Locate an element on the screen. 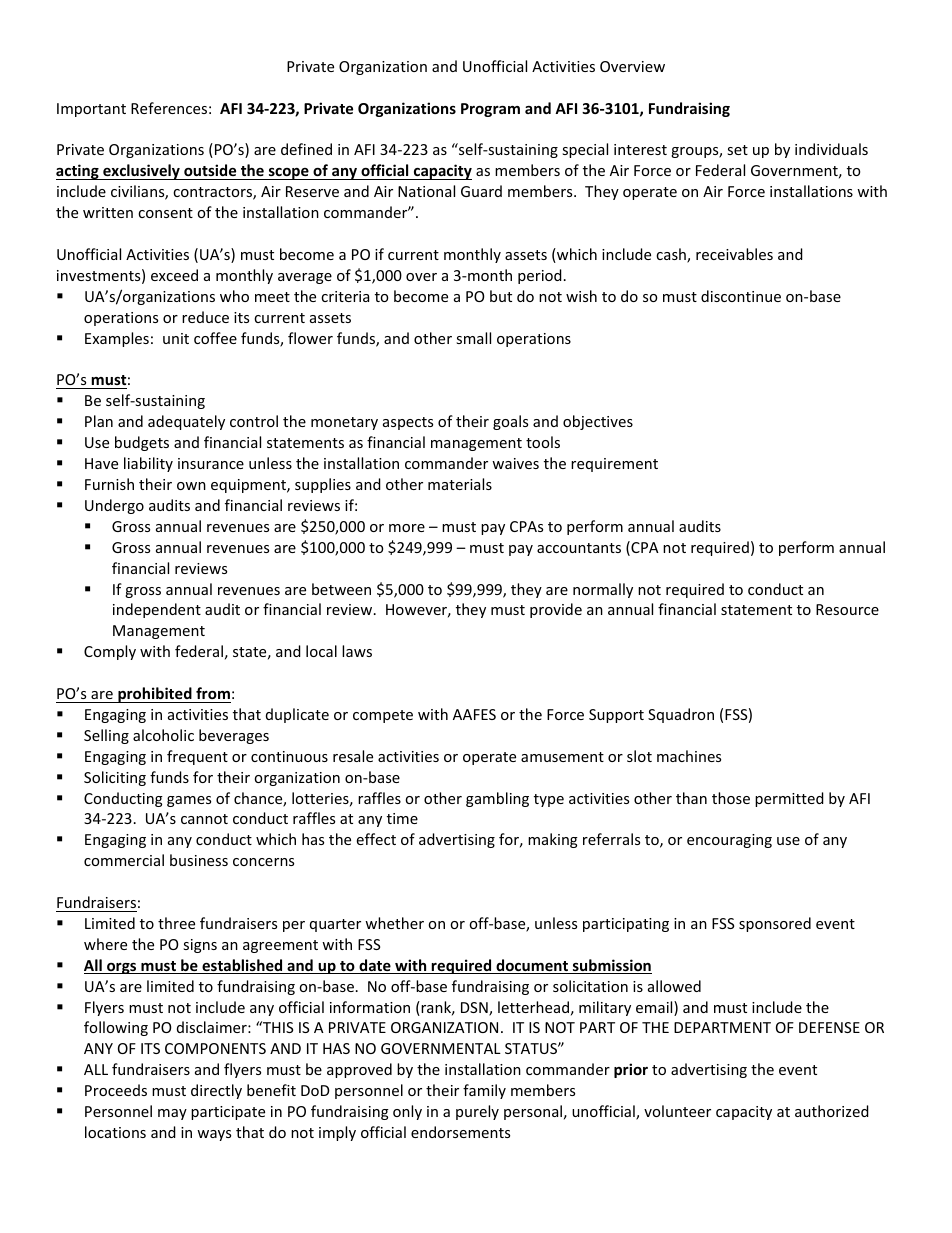 The height and width of the screenshot is (1233, 952). alcoholic is located at coordinates (163, 735).
